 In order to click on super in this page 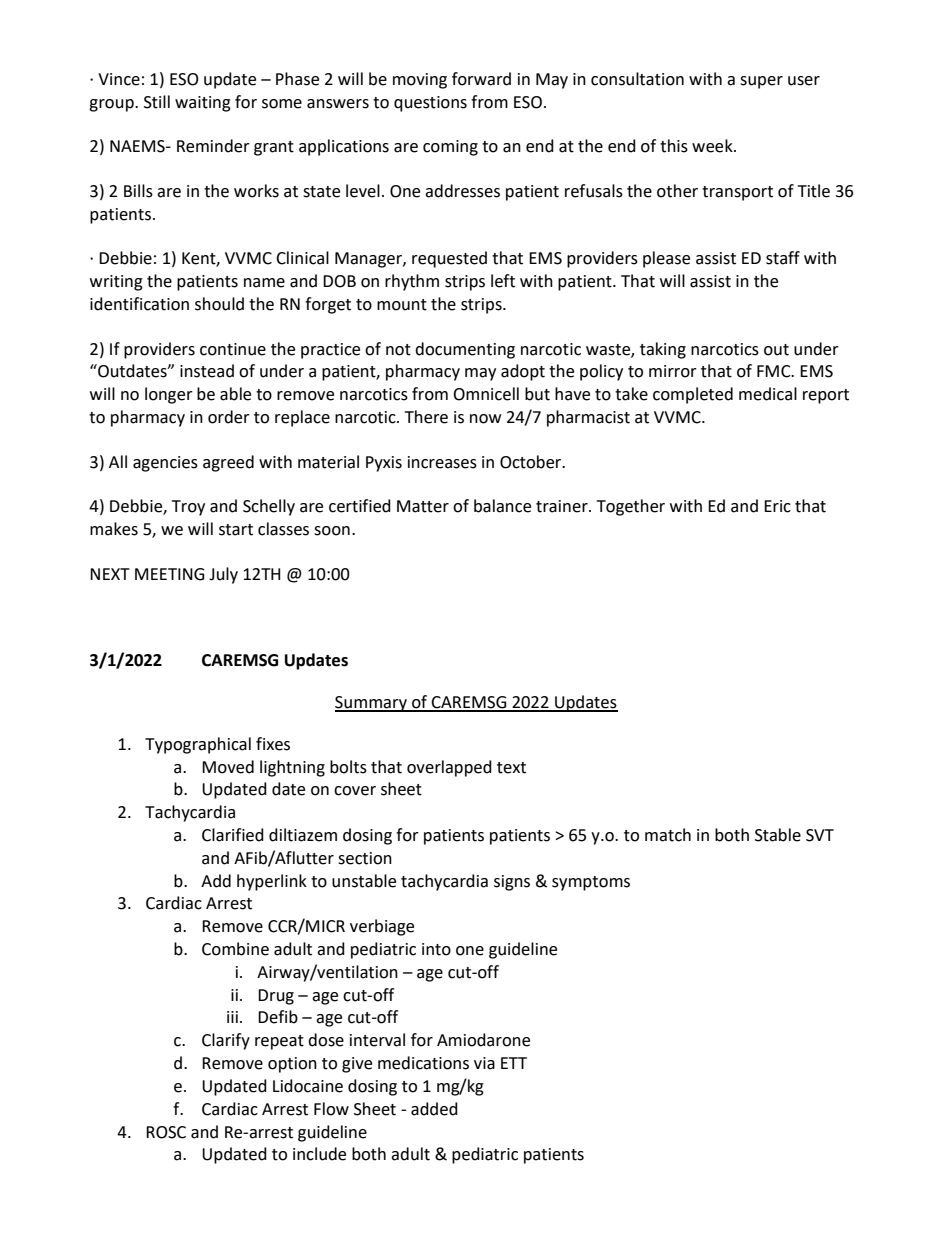, I will do `click(761, 82)`.
